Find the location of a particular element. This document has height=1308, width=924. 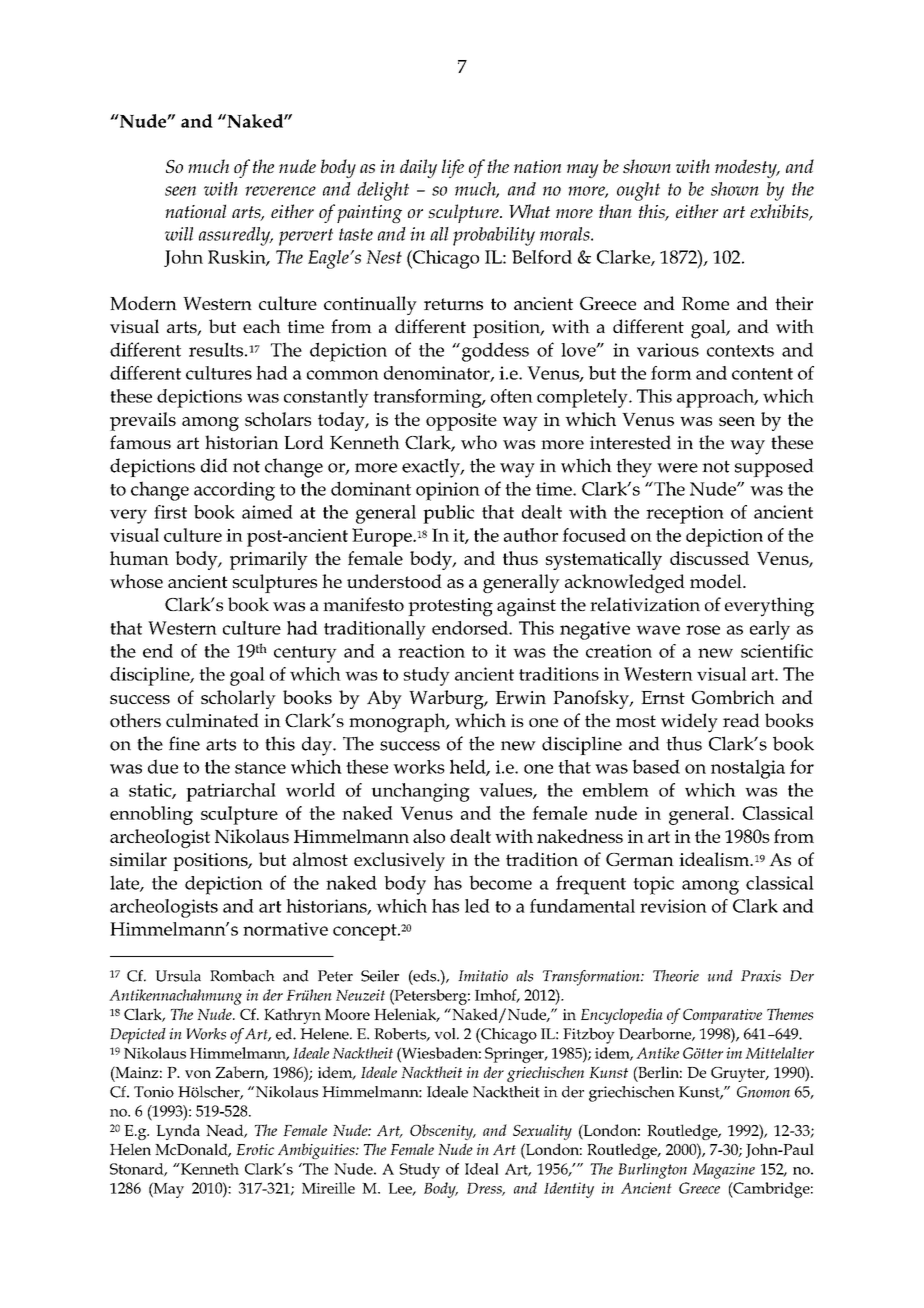

reception is located at coordinates (685, 514).
